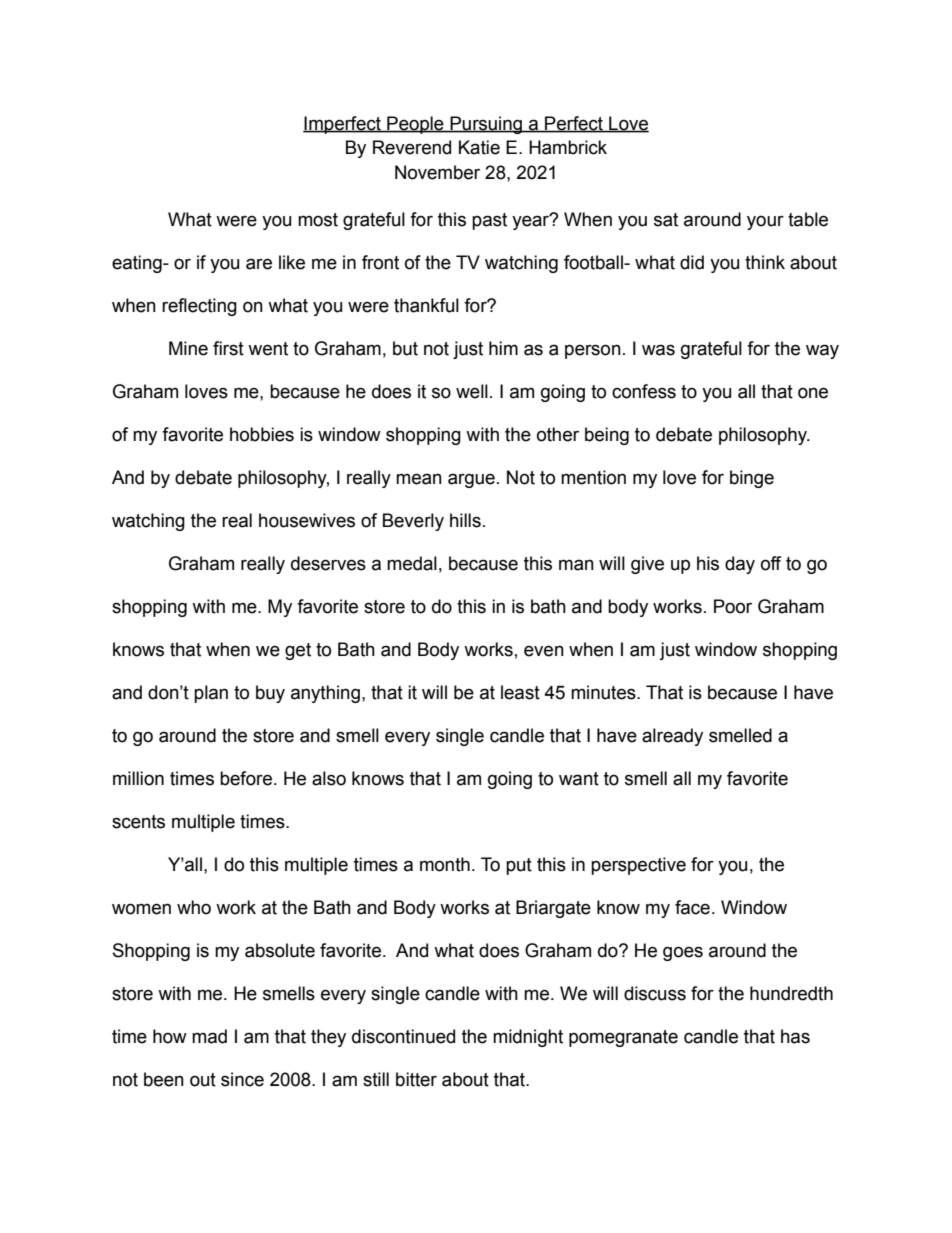 This image has width=952, height=1233. Describe the element at coordinates (752, 479) in the image. I see `binge` at that location.
